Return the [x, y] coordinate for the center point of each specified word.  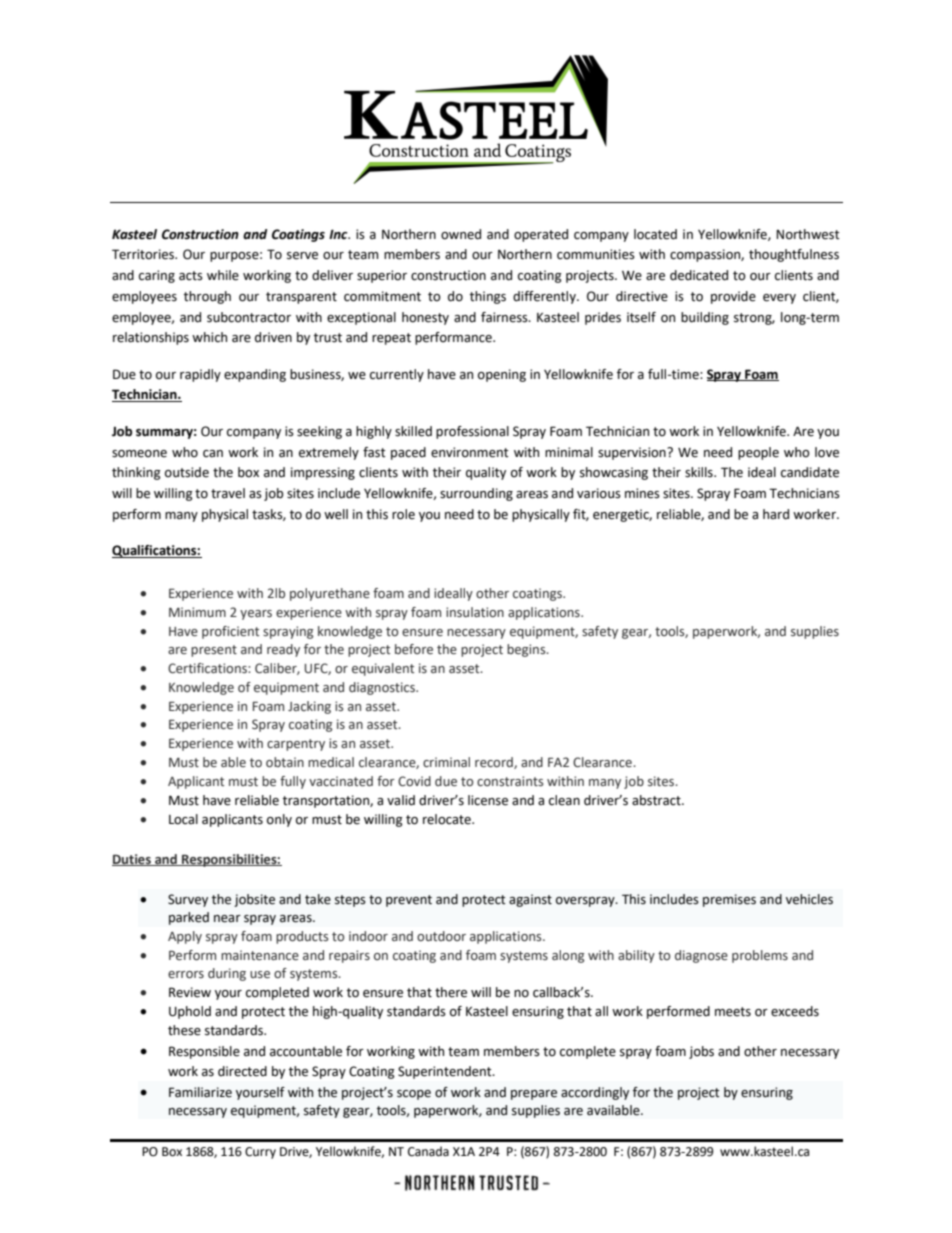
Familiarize [200, 1092]
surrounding [476, 494]
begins [527, 650]
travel [228, 493]
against [530, 900]
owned [461, 234]
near [227, 919]
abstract [657, 800]
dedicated [699, 275]
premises [729, 900]
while [223, 275]
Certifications [208, 668]
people [758, 453]
